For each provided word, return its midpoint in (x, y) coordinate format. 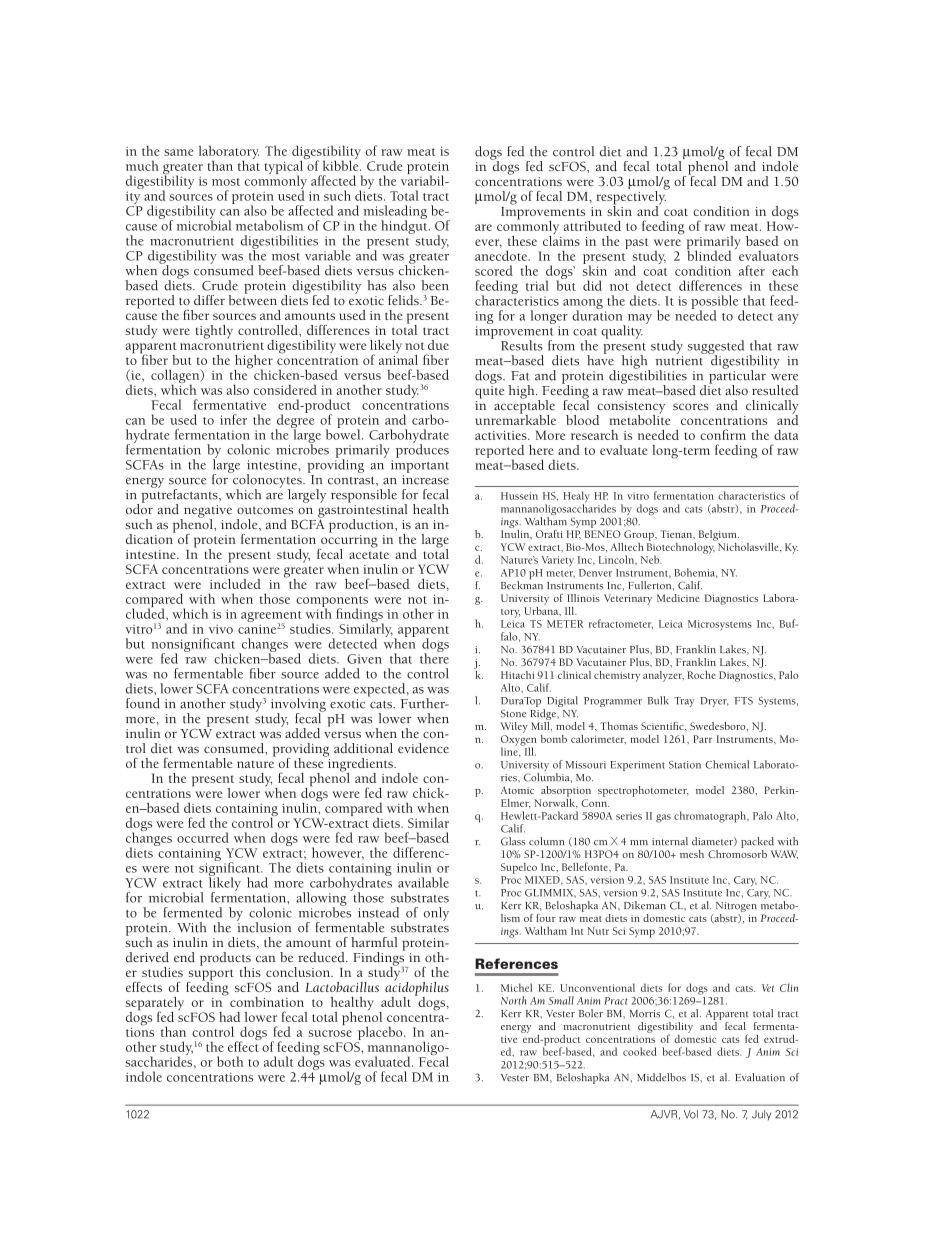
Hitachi (518, 675)
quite (489, 392)
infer (233, 419)
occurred (203, 837)
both (230, 1061)
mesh (692, 854)
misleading (395, 213)
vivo (221, 629)
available (423, 882)
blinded (709, 254)
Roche (701, 675)
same (178, 152)
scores (691, 406)
